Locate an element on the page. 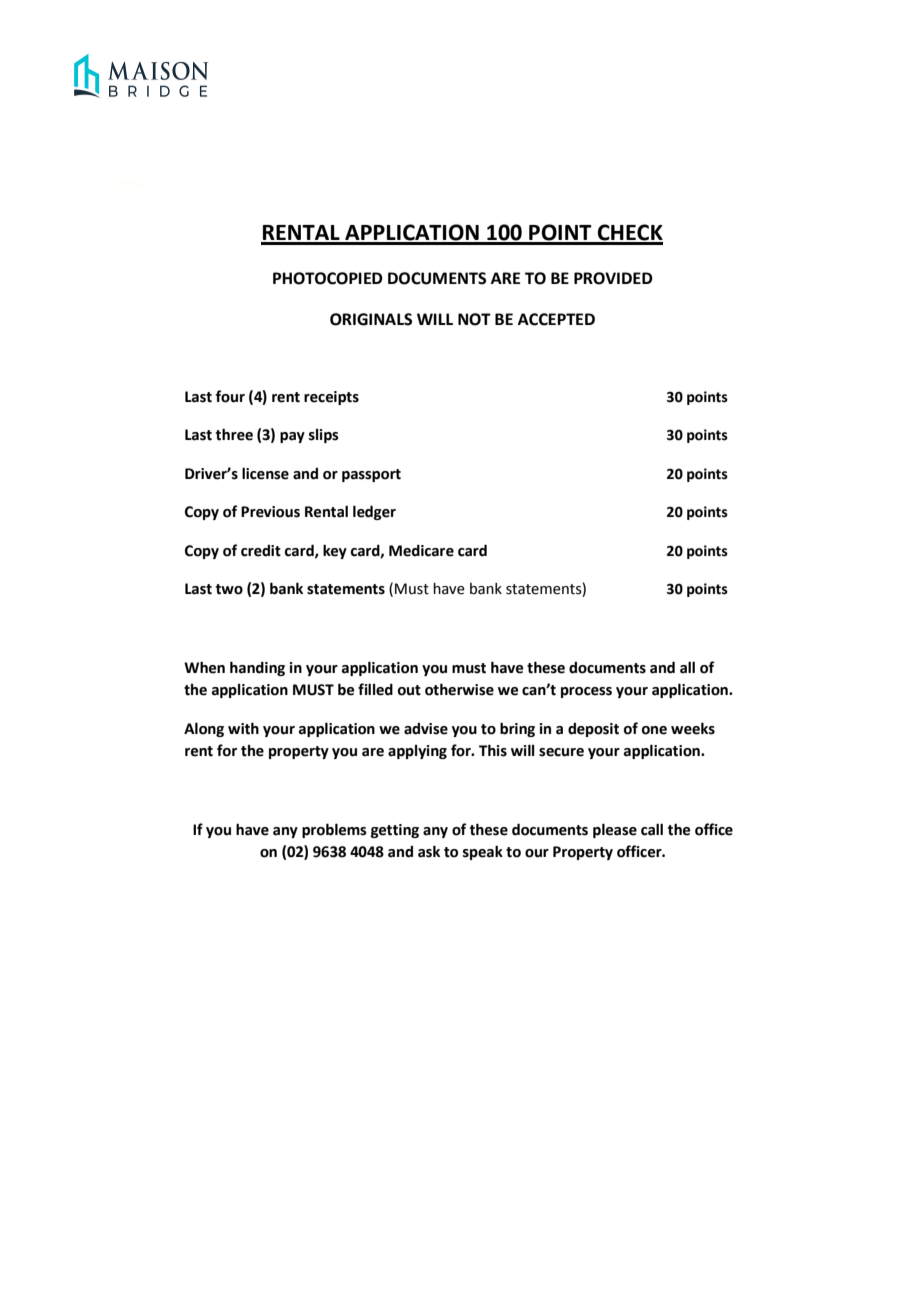 The width and height of the document is (924, 1308). PROVIDED is located at coordinates (613, 278).
